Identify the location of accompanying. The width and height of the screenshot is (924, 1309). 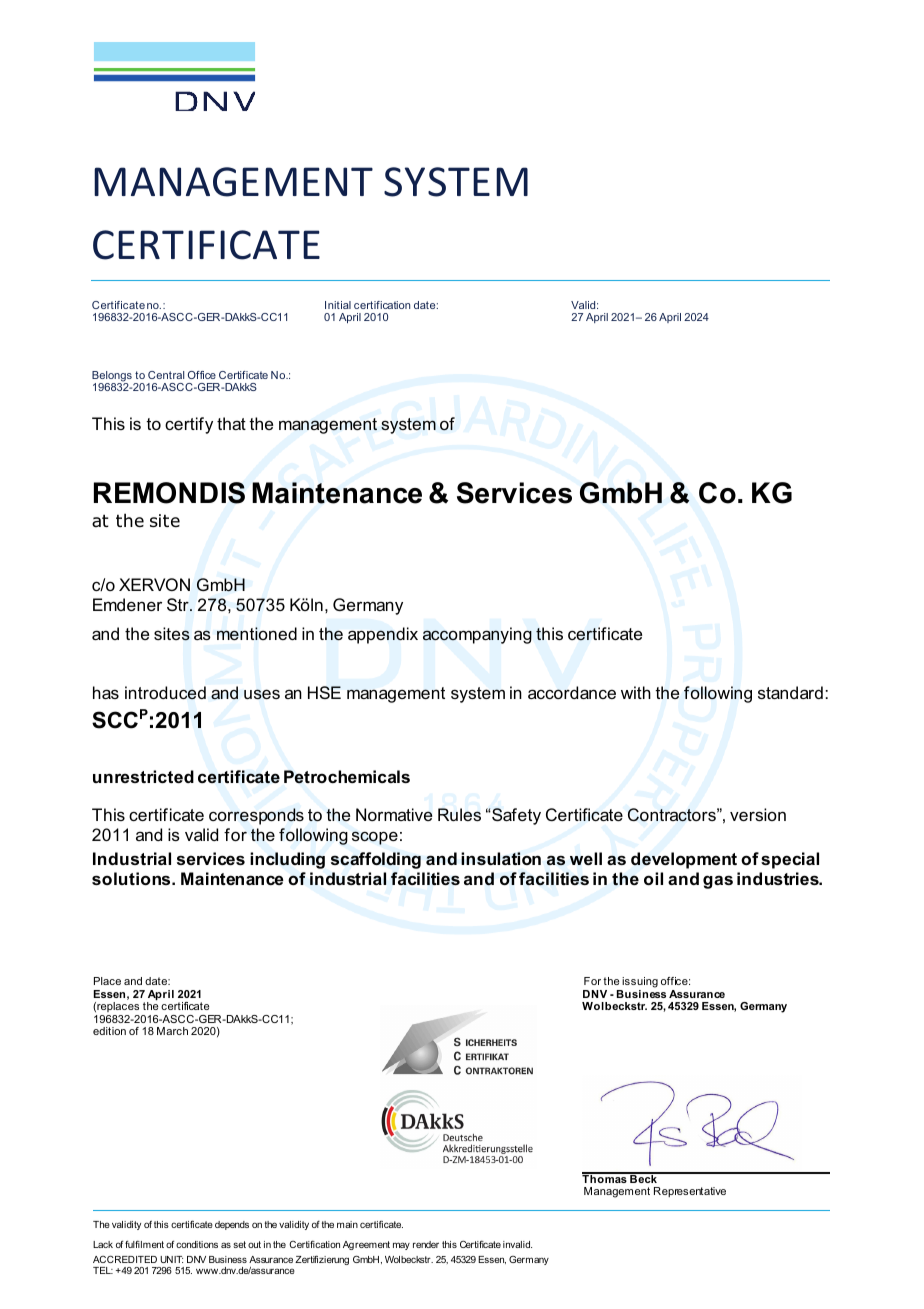
(477, 635).
